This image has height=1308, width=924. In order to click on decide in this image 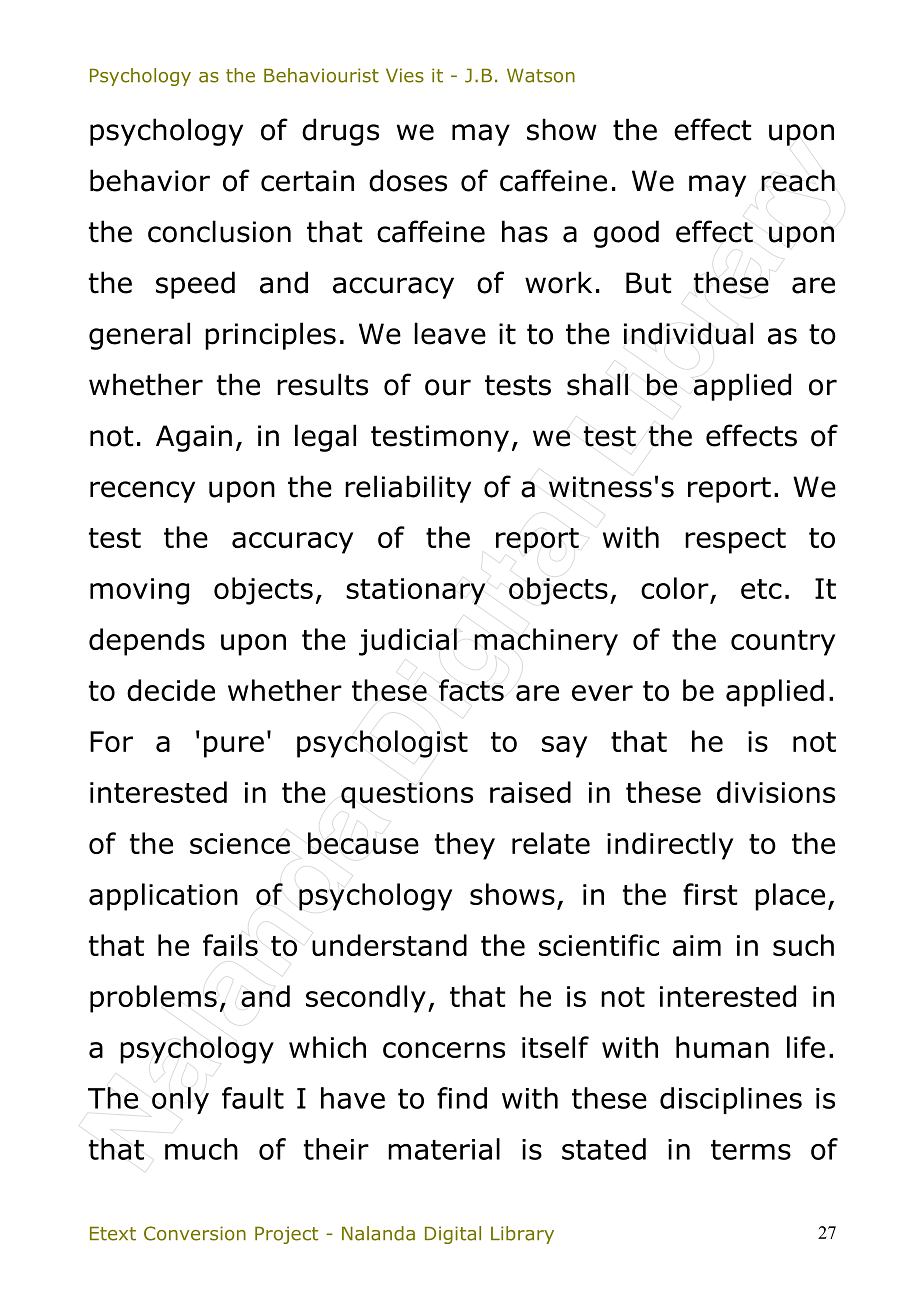, I will do `click(171, 690)`.
